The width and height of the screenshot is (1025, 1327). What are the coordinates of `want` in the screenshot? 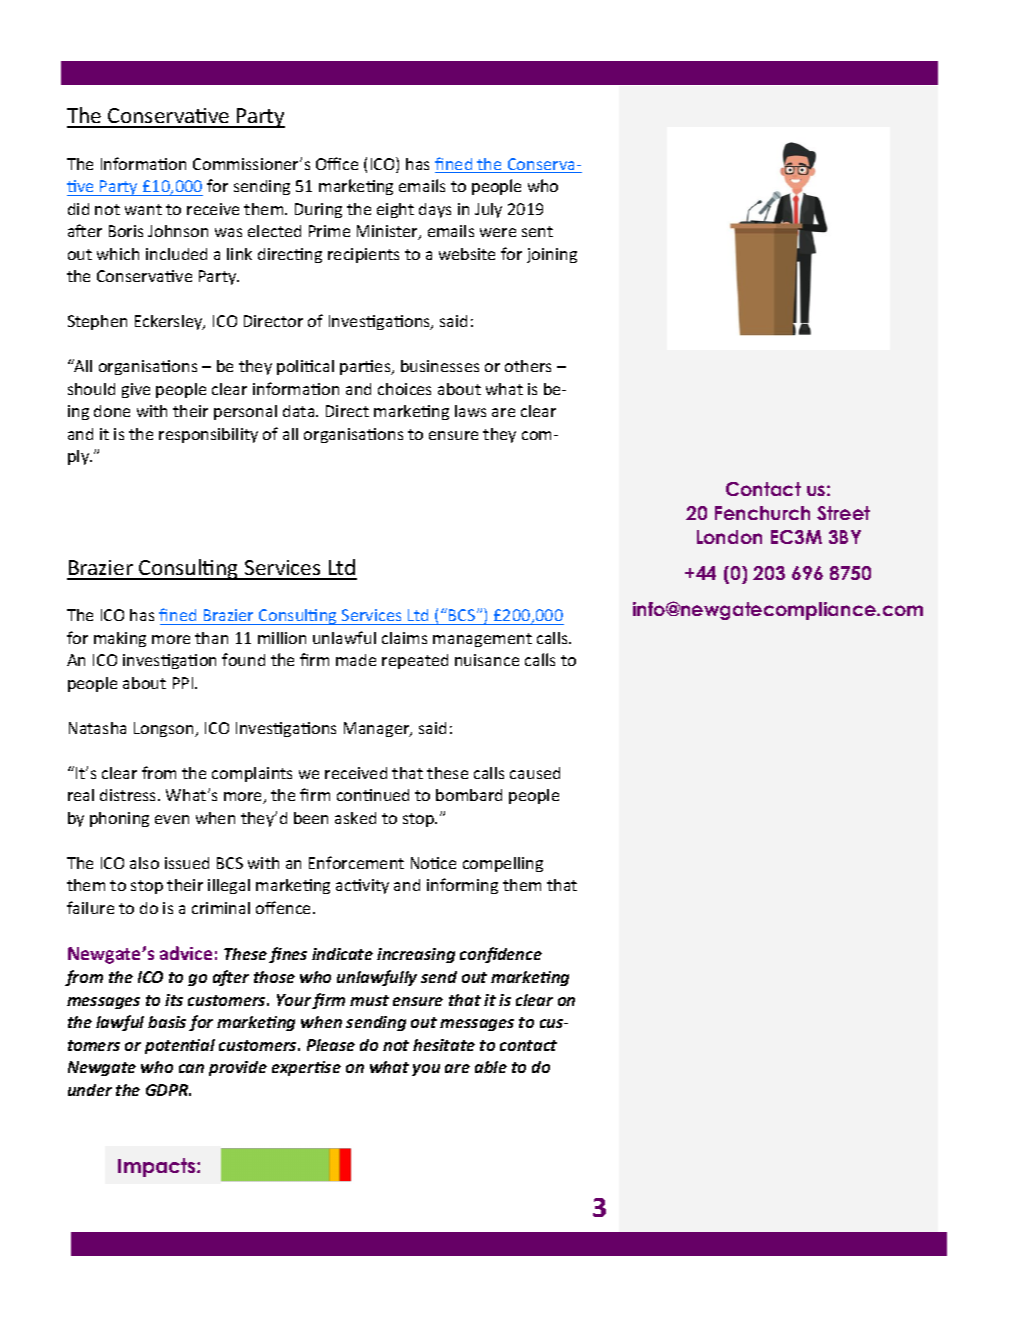 It's located at (143, 209).
